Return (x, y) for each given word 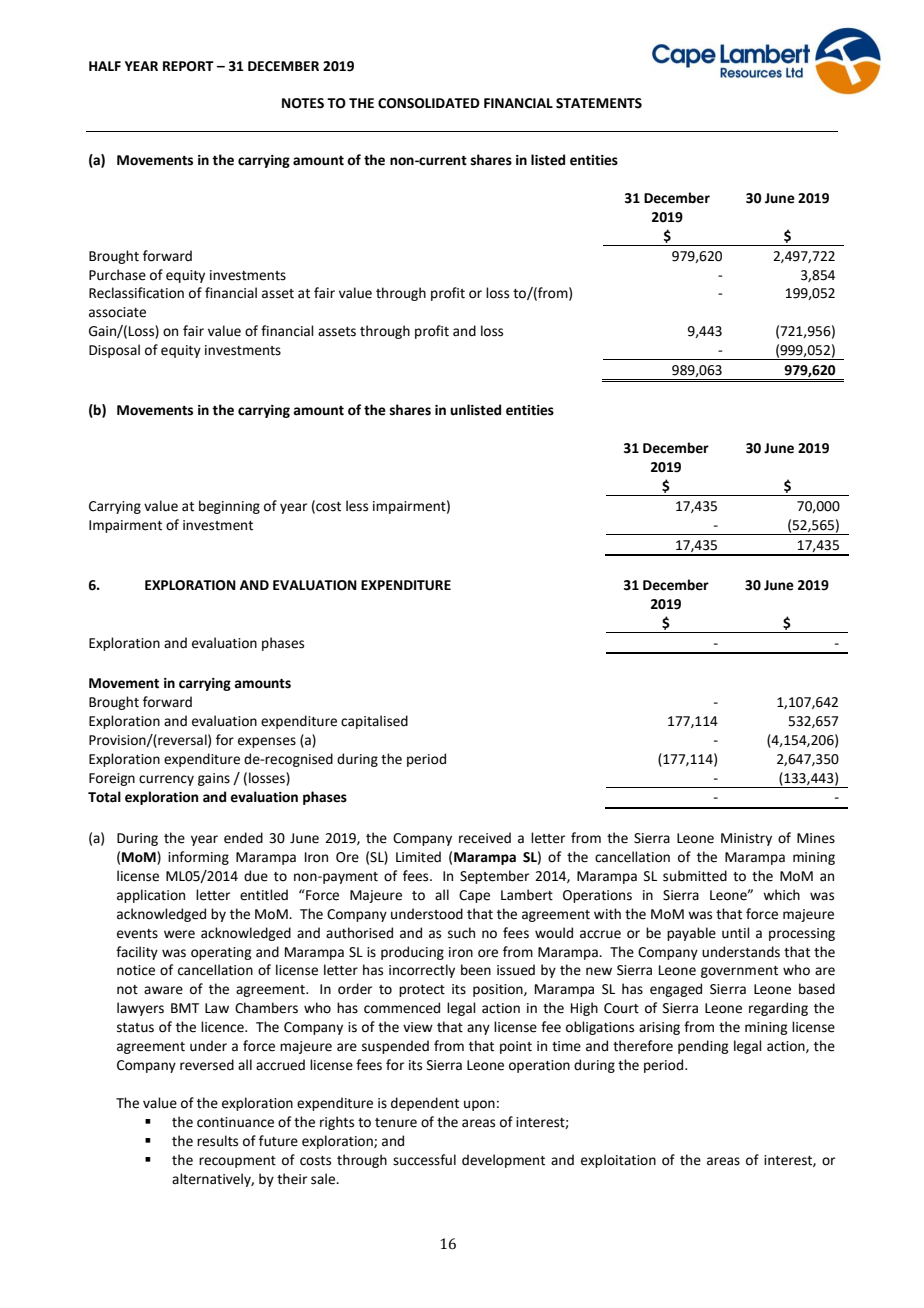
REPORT (188, 66)
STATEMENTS (599, 103)
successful (424, 1160)
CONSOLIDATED (429, 103)
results (217, 1141)
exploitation (618, 1161)
